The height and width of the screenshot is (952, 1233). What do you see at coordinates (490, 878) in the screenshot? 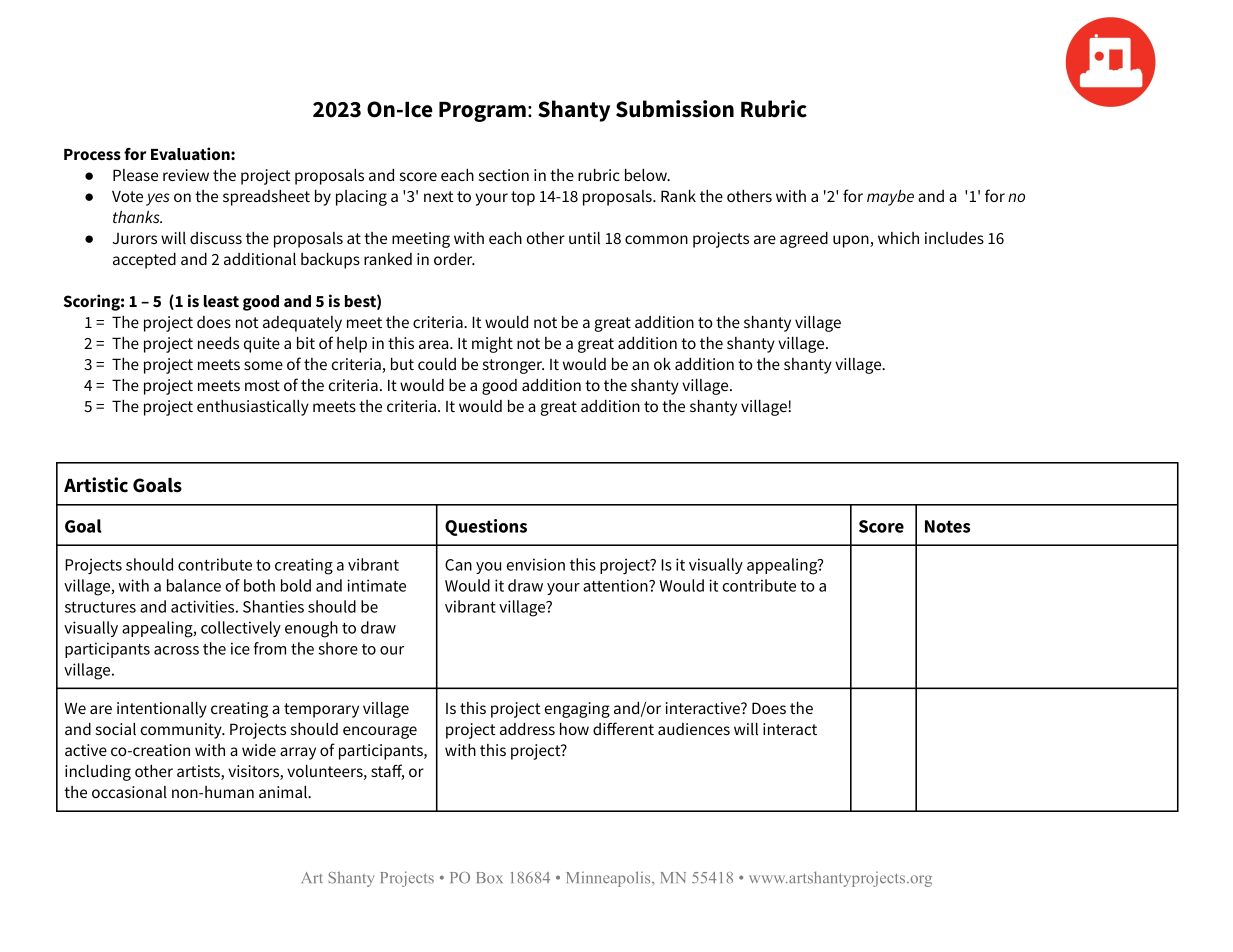
I see `Box` at bounding box center [490, 878].
